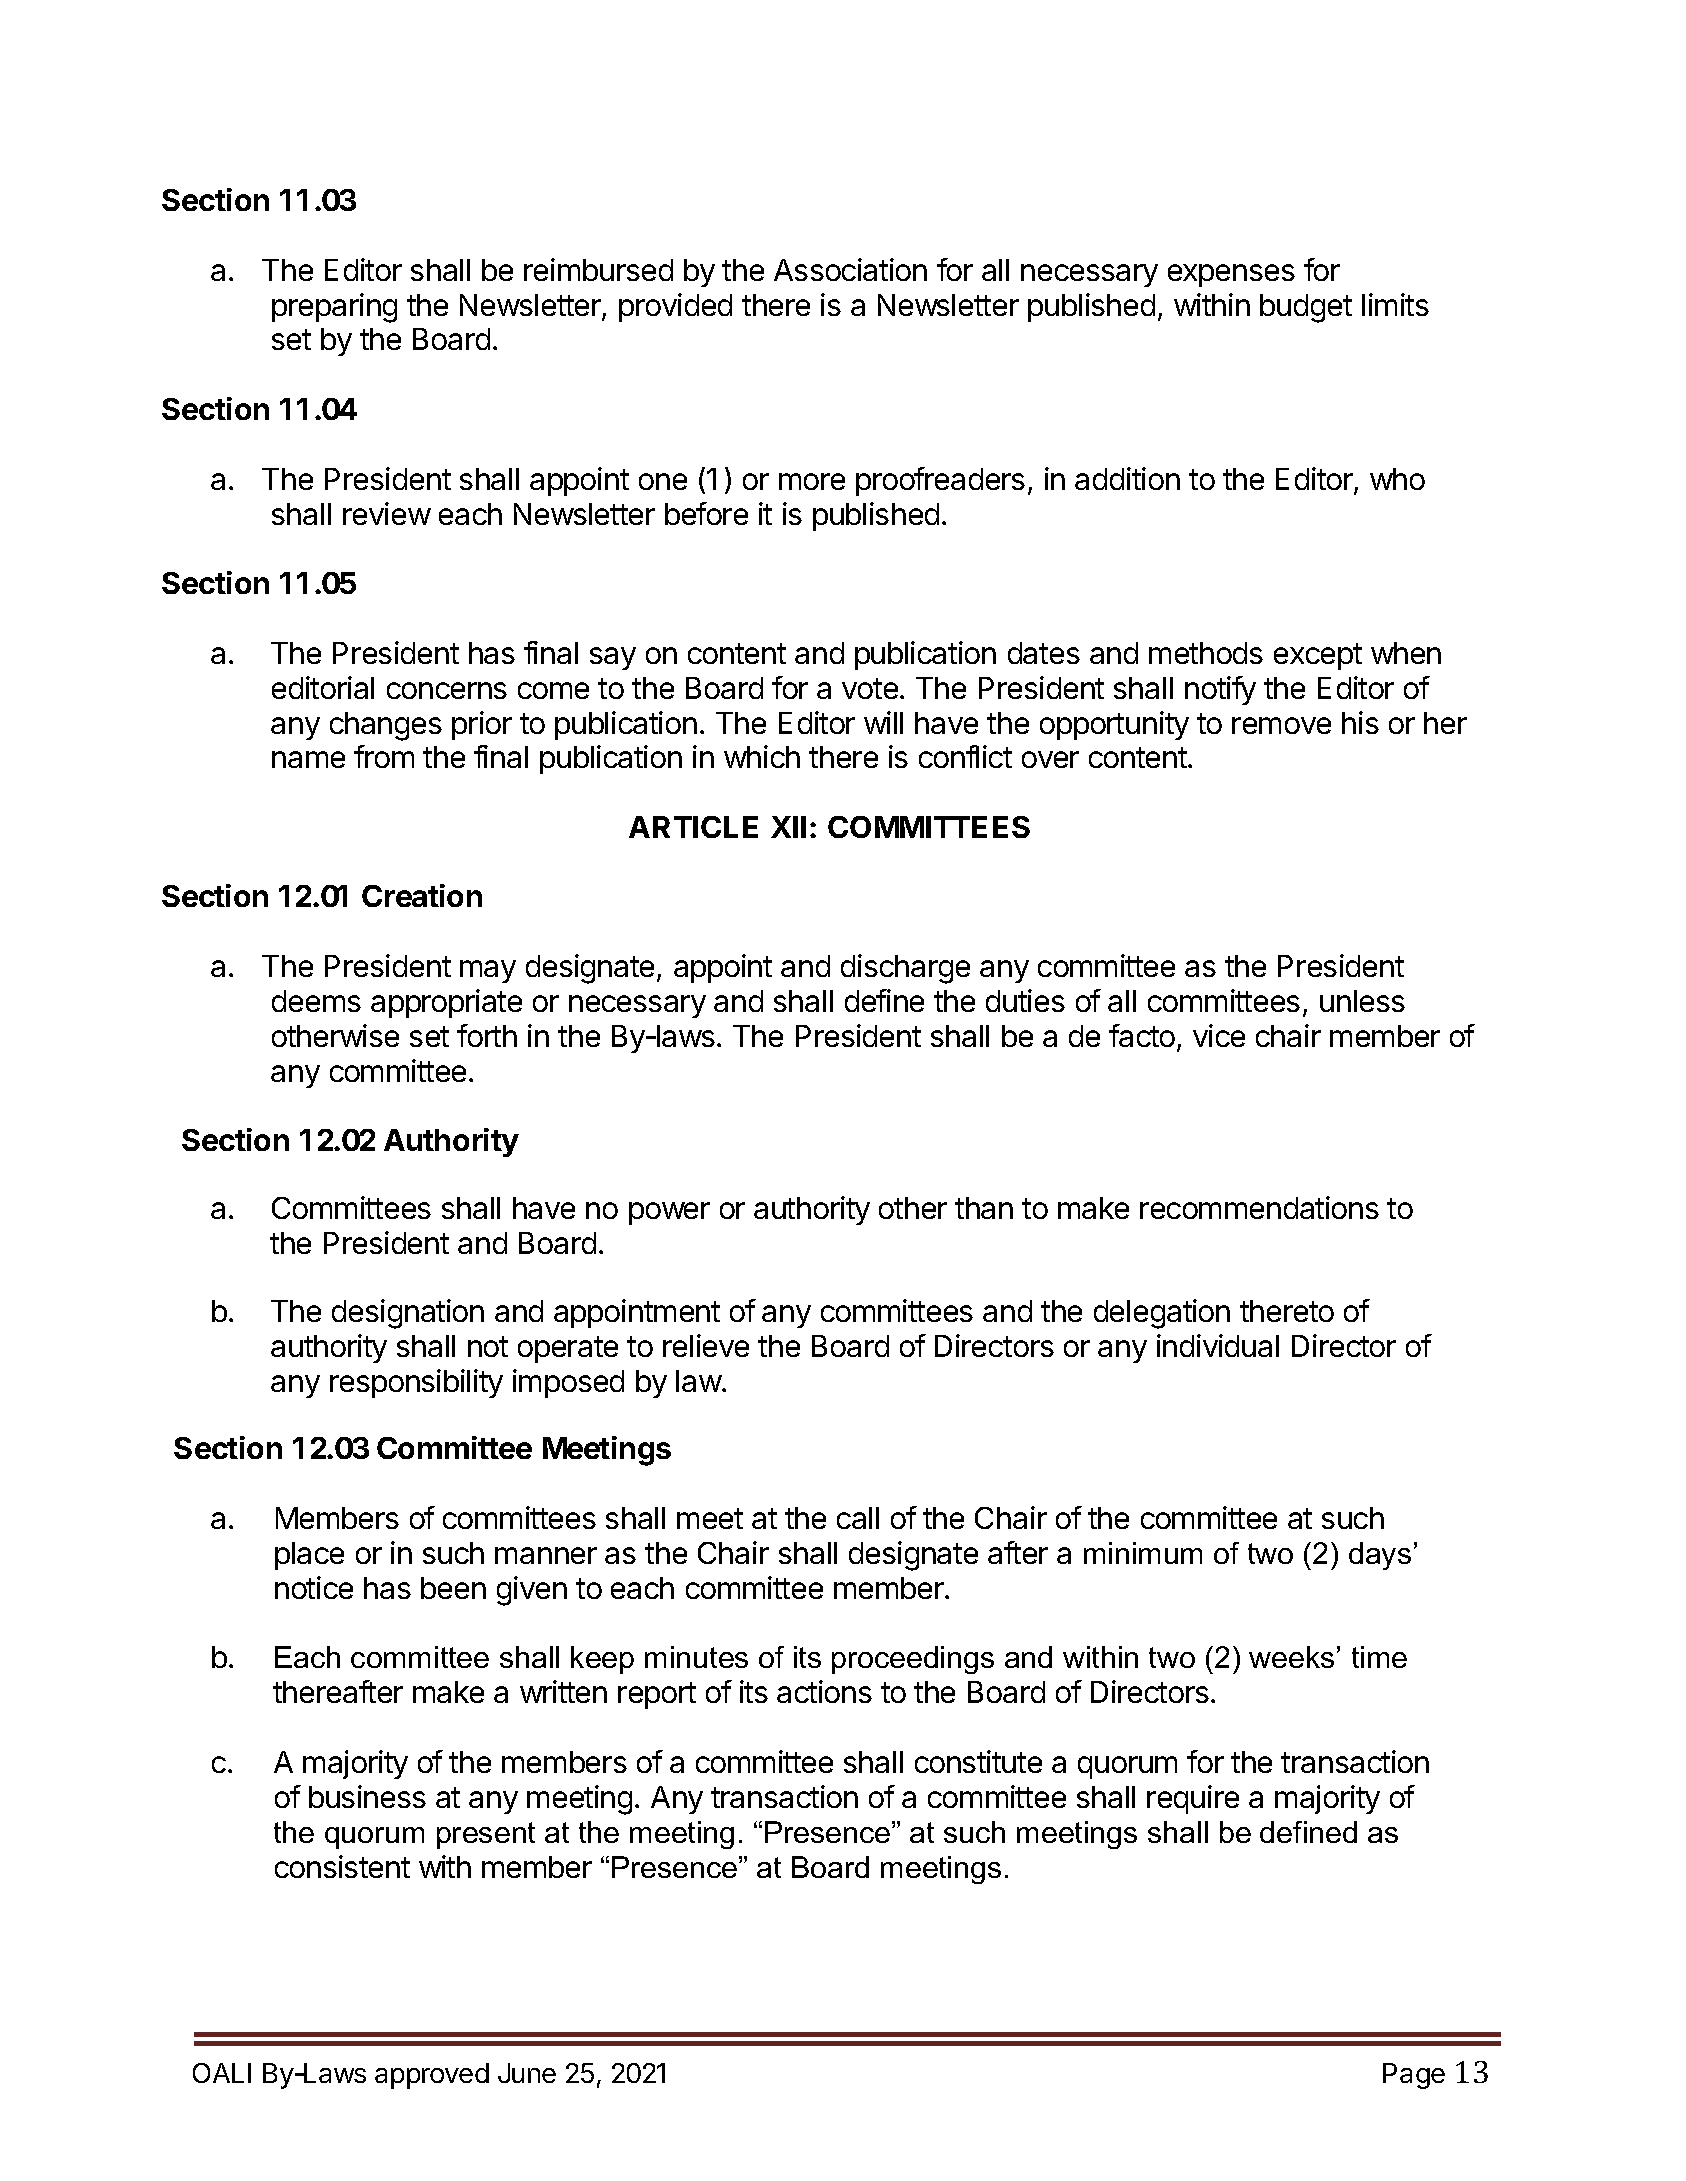 The width and height of the document is (1686, 2181). I want to click on approved, so click(432, 2076).
